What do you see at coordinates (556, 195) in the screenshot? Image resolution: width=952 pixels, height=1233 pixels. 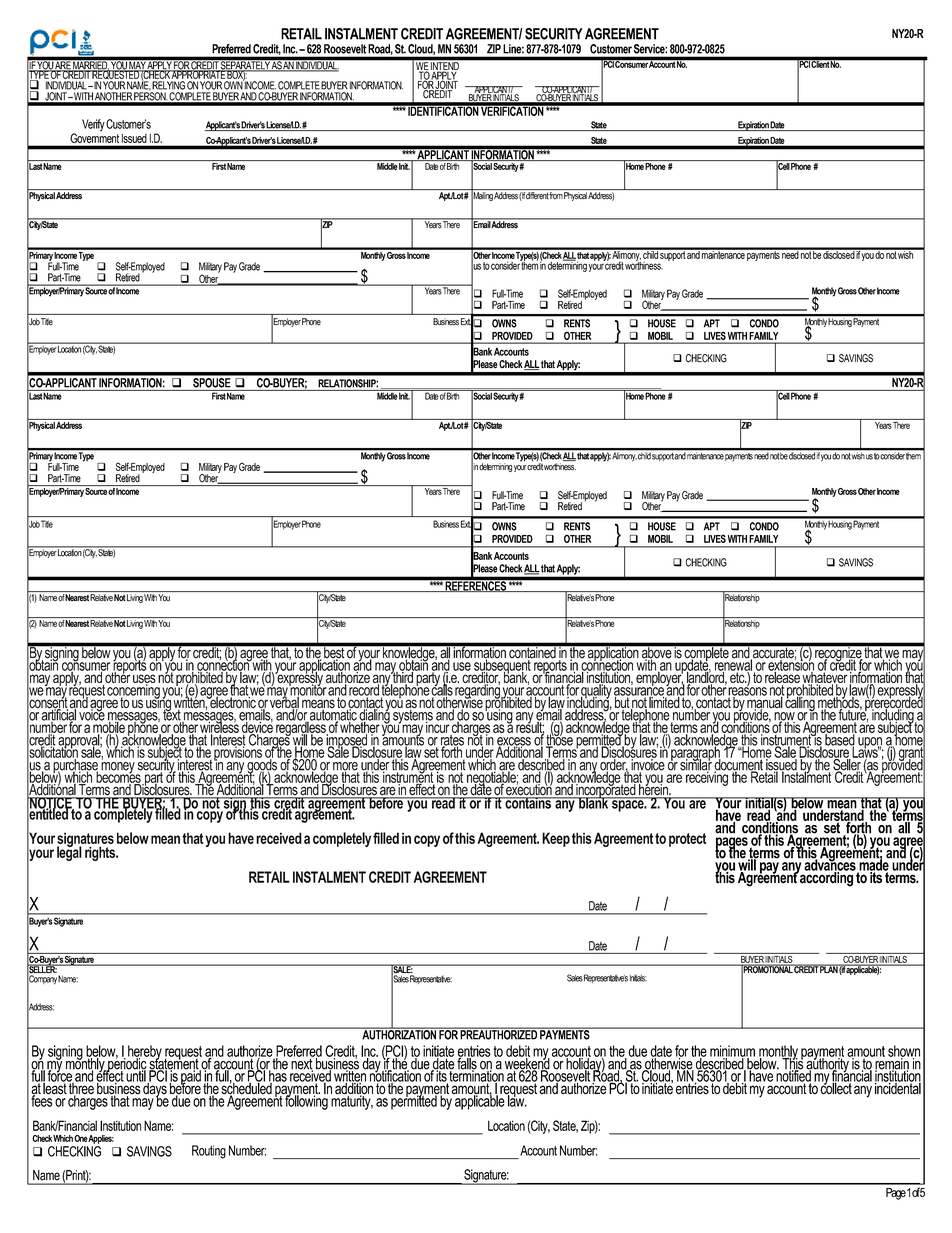 I see `from` at bounding box center [556, 195].
